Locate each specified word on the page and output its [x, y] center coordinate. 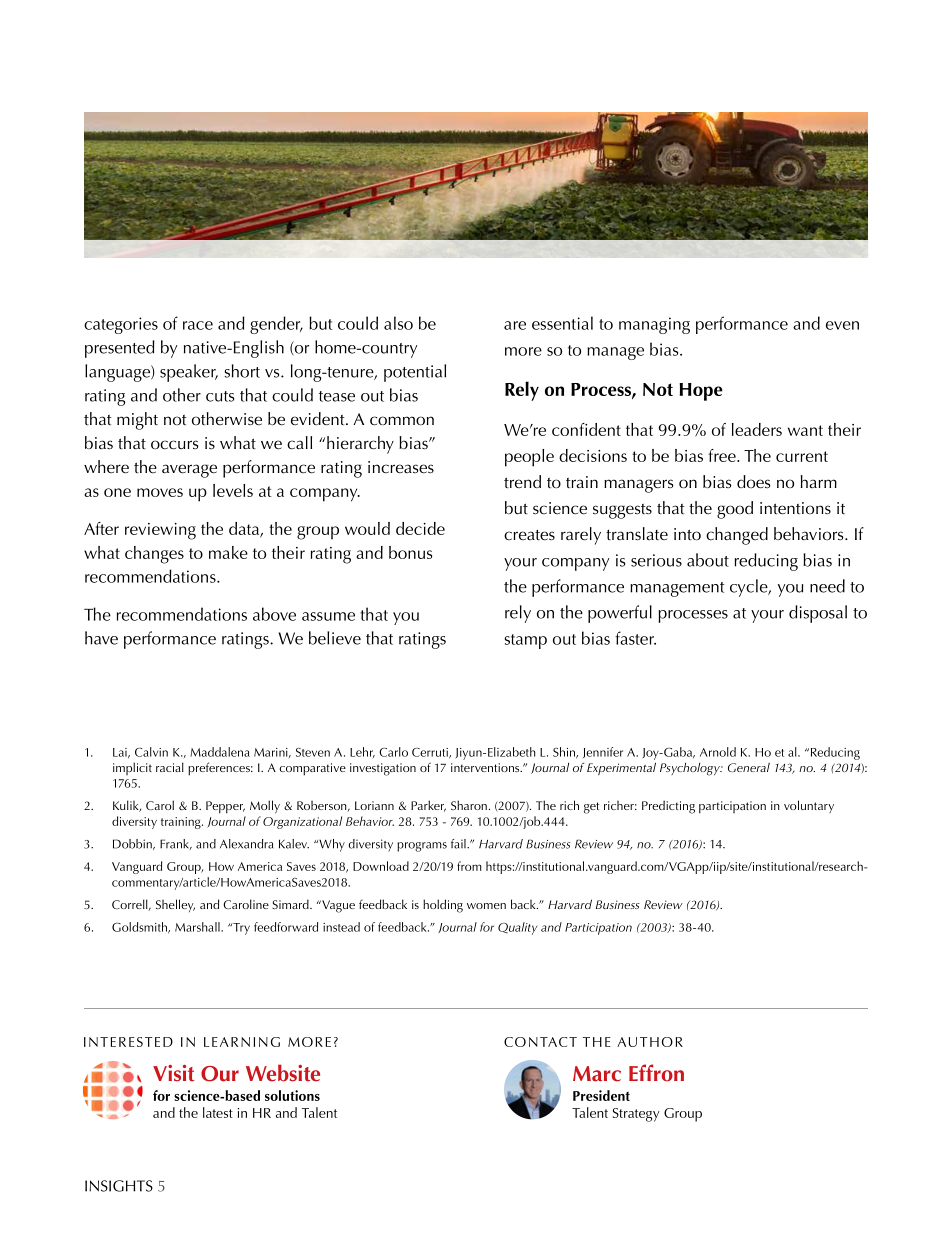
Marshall [198, 927]
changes [154, 555]
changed [737, 536]
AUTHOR [650, 1042]
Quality [517, 928]
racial [170, 767]
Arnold [718, 752]
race [198, 325]
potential [415, 373]
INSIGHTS [119, 1186]
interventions [486, 767]
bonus [410, 552]
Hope [701, 392]
